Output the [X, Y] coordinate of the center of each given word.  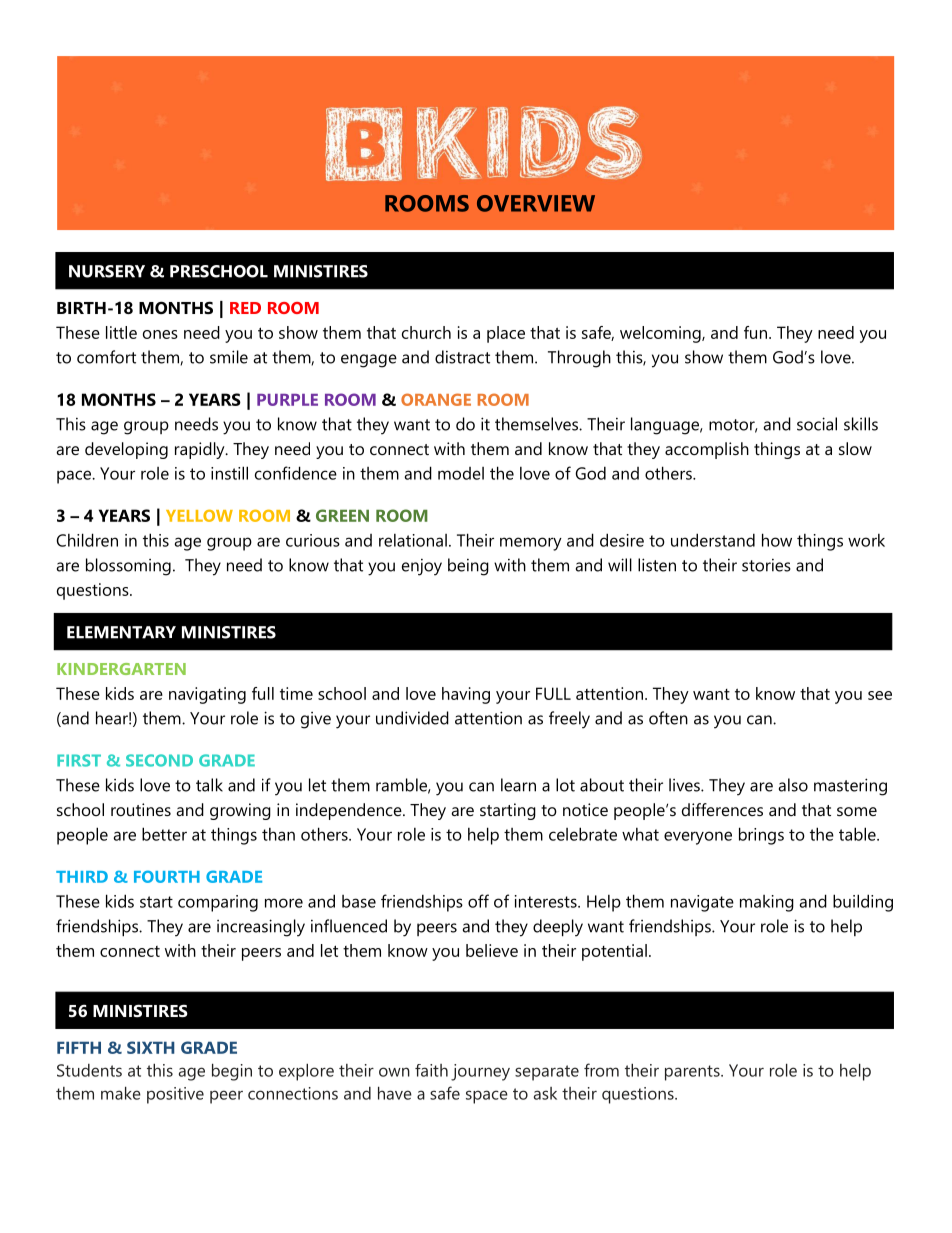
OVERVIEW [536, 203]
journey [480, 1072]
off [478, 901]
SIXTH [151, 1047]
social [817, 424]
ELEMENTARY [121, 632]
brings [761, 836]
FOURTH [167, 876]
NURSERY [107, 271]
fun [757, 332]
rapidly [201, 450]
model [461, 473]
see [880, 695]
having [466, 695]
